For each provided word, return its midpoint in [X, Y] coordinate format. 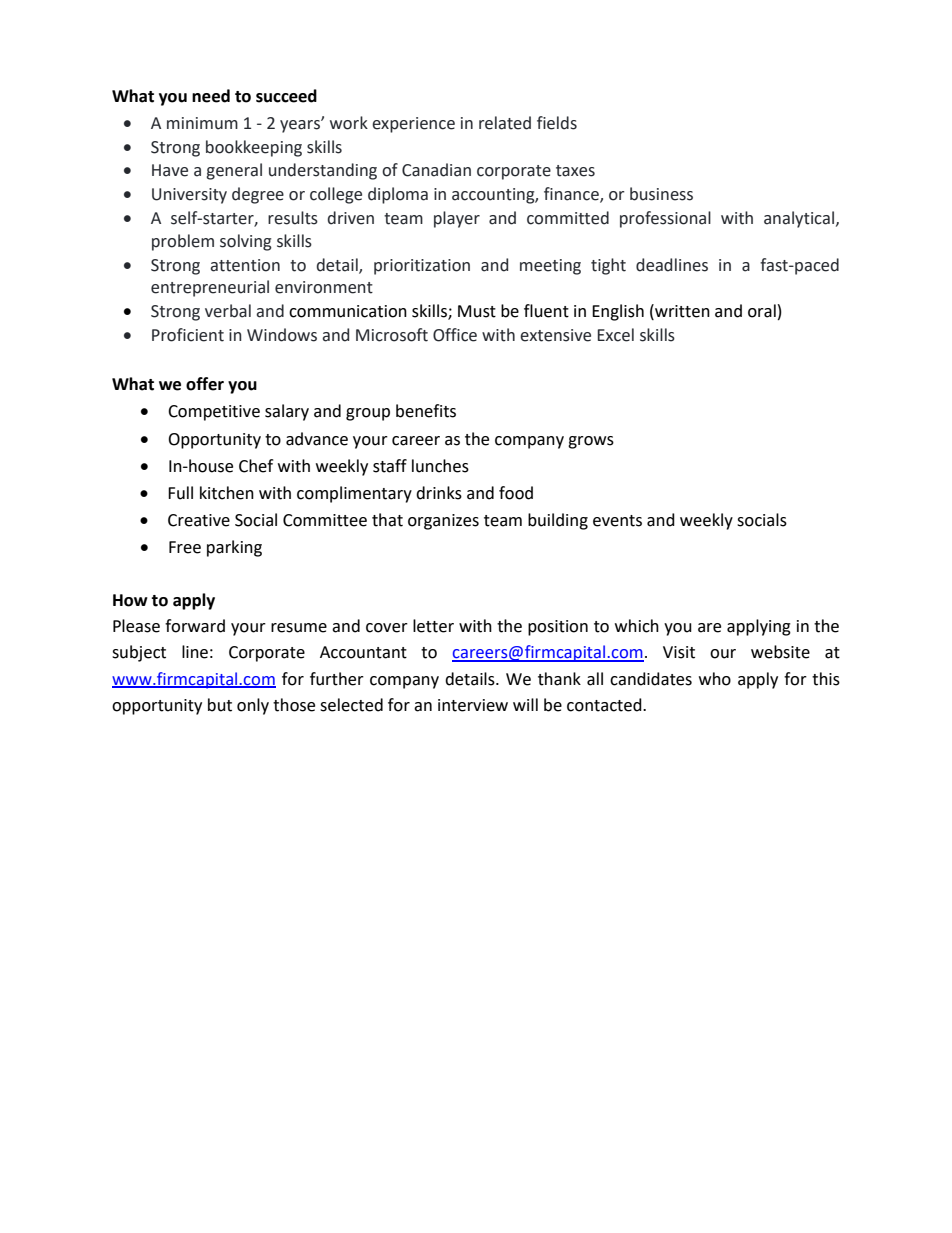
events [617, 521]
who [715, 679]
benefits [426, 411]
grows [591, 442]
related [505, 123]
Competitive [214, 413]
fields [557, 123]
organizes [443, 522]
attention [245, 265]
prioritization [422, 267]
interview [473, 705]
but [220, 705]
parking [234, 548]
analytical [800, 219]
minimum [202, 123]
